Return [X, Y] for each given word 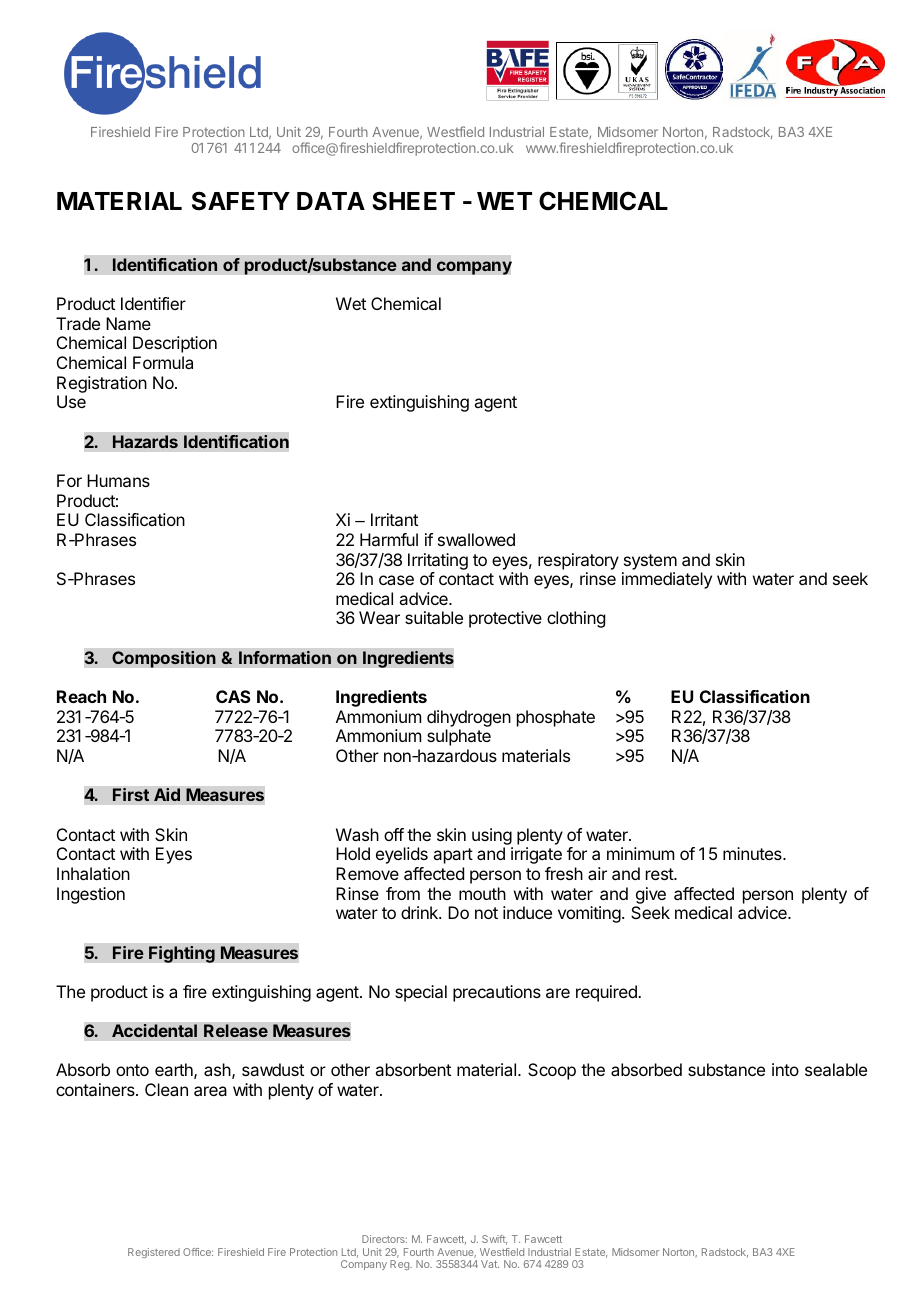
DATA [331, 201]
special [421, 993]
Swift [494, 1240]
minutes [753, 853]
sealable [836, 1069]
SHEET [413, 201]
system [650, 562]
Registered [154, 1253]
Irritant [394, 519]
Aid [167, 794]
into [785, 1069]
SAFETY [241, 201]
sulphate [459, 737]
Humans [118, 480]
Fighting [182, 954]
